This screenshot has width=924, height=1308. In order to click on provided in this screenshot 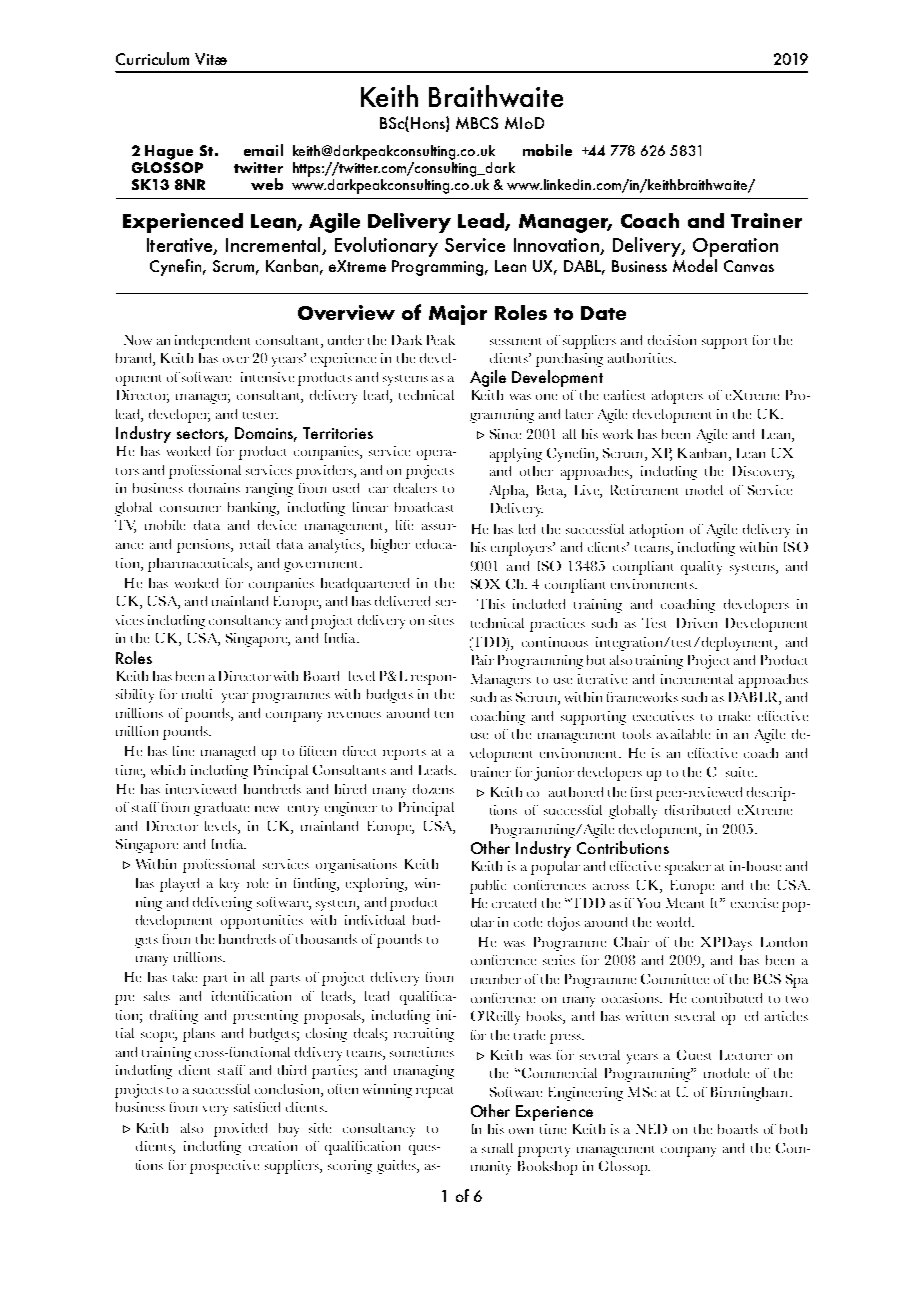, I will do `click(240, 1130)`.
